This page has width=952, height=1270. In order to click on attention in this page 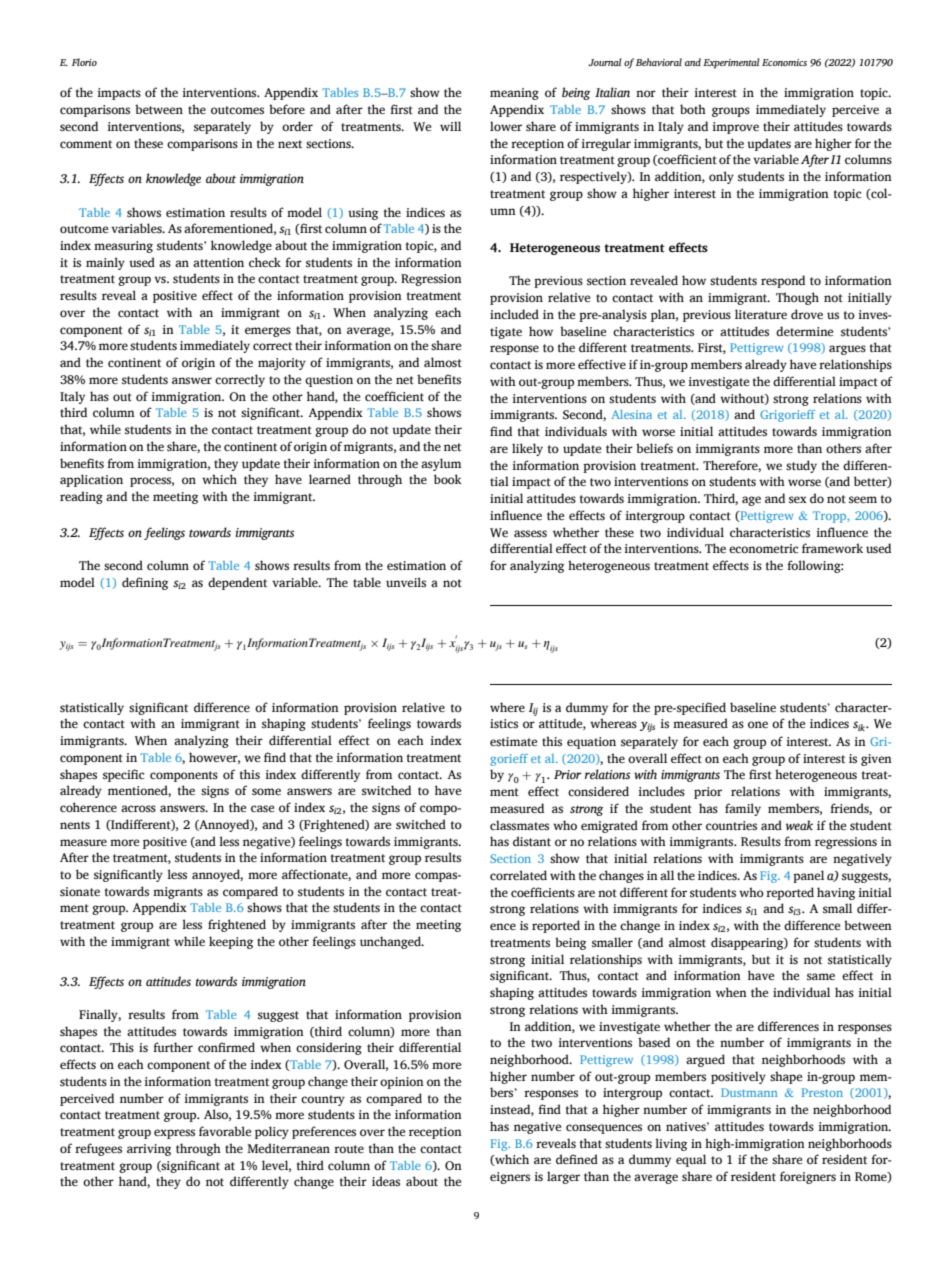, I will do `click(218, 262)`.
